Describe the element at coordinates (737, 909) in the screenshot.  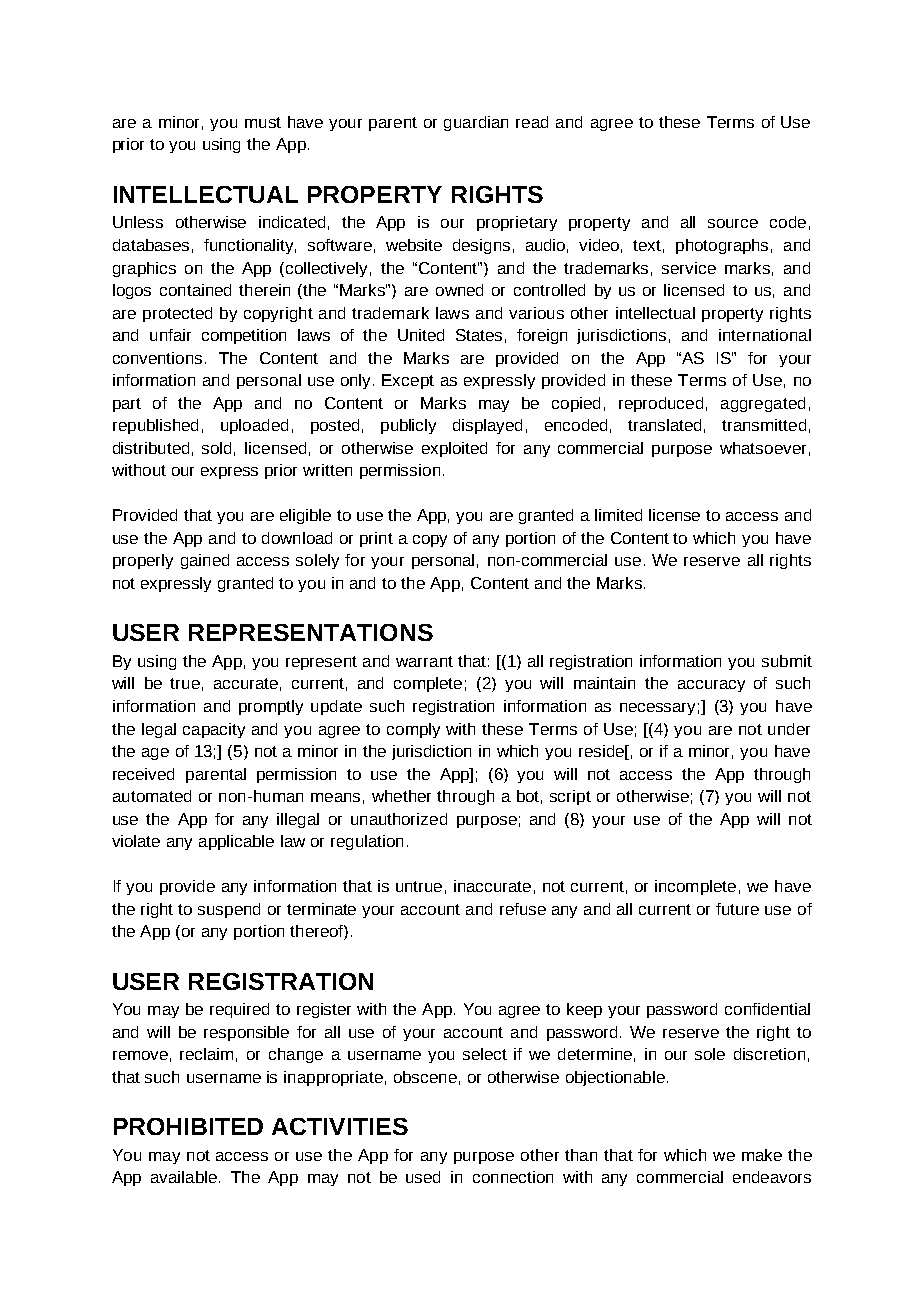
I see `future` at that location.
